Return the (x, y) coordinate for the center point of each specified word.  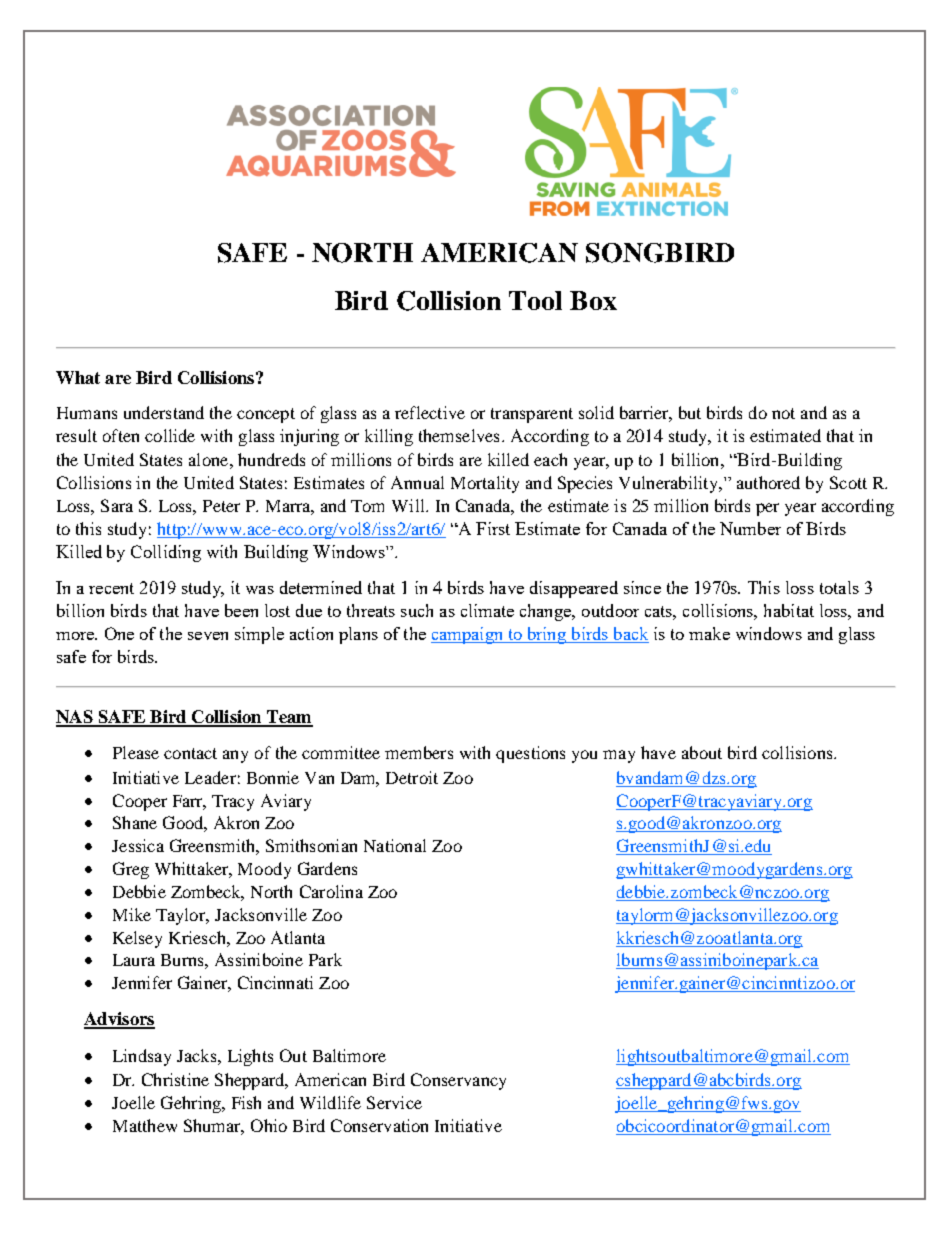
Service (394, 1102)
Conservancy (458, 1081)
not (783, 413)
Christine (175, 1079)
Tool (535, 300)
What (78, 377)
